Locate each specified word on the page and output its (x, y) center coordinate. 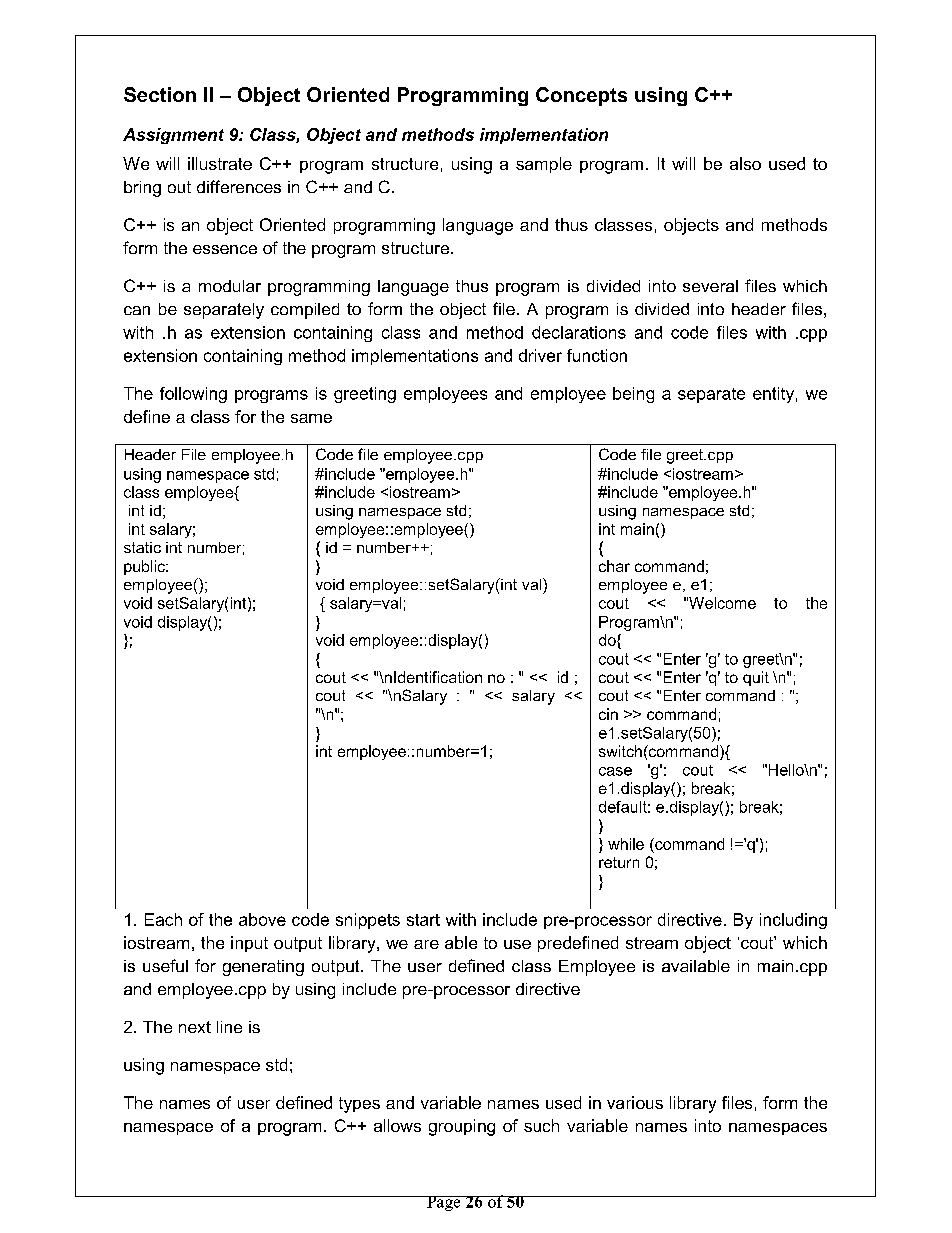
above (262, 919)
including (793, 921)
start (423, 920)
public (145, 567)
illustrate (220, 163)
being (633, 395)
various (635, 1102)
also (745, 163)
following (193, 395)
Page (444, 1203)
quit (756, 678)
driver (540, 355)
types (359, 1105)
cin (608, 714)
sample (544, 165)
